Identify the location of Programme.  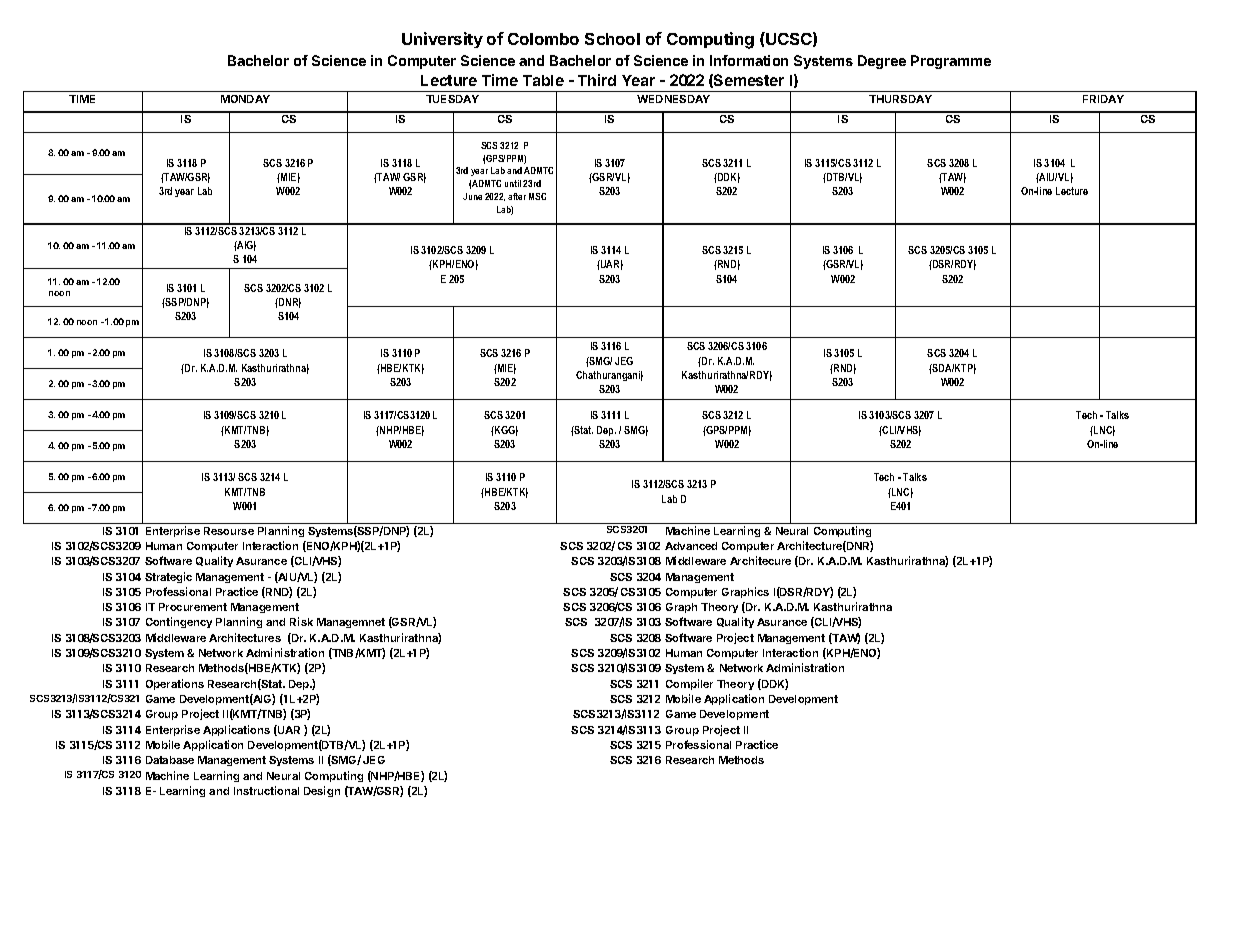
(951, 62).
